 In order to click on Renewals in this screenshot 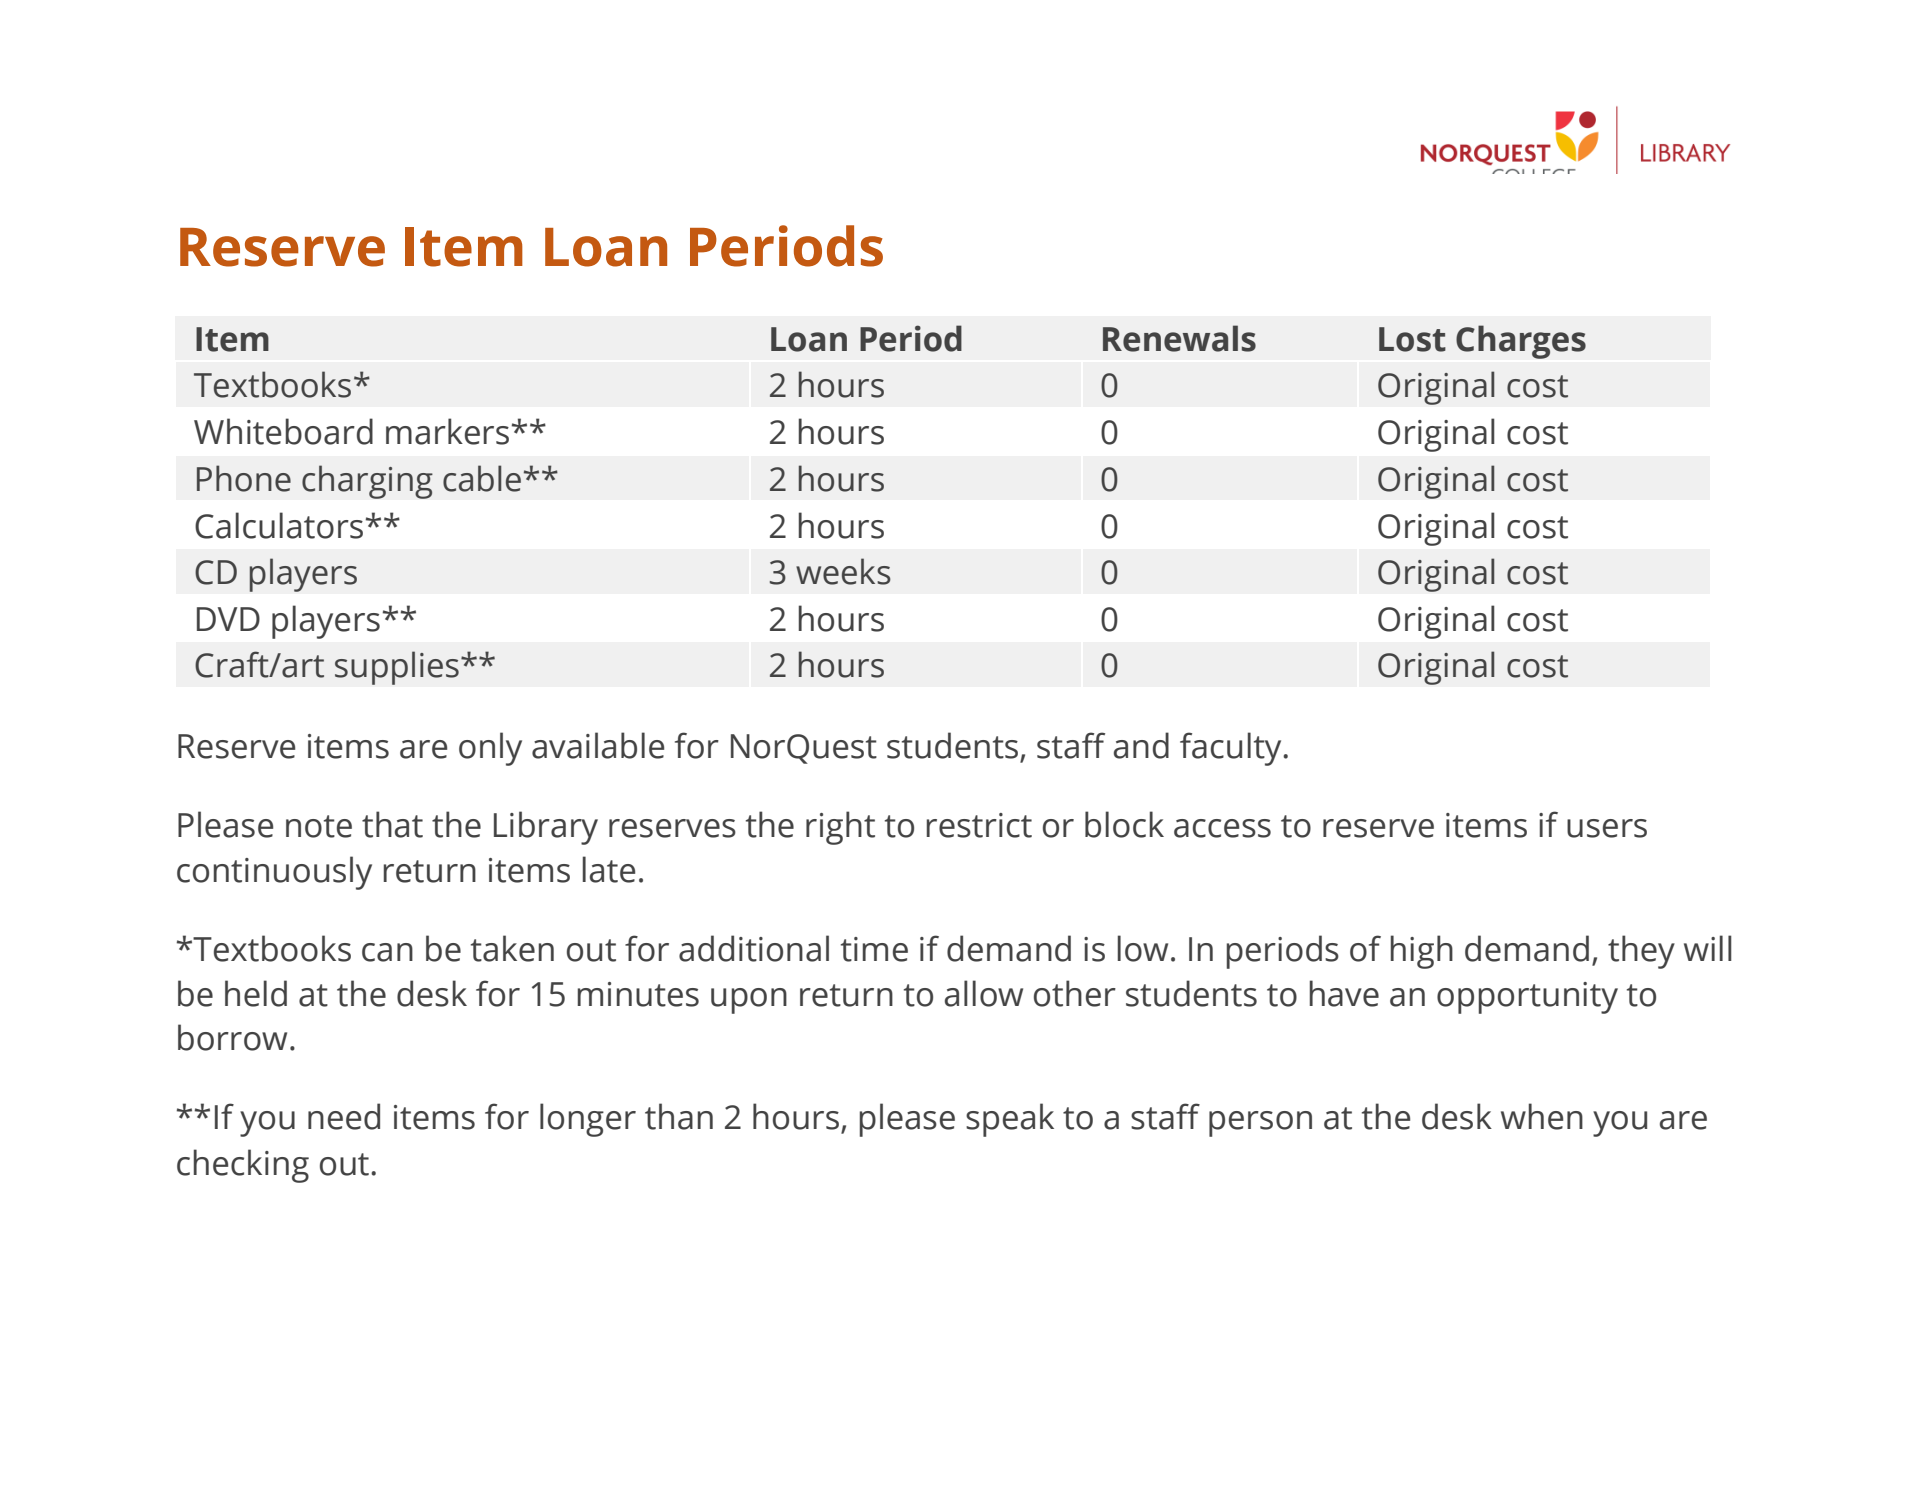, I will do `click(1179, 338)`.
